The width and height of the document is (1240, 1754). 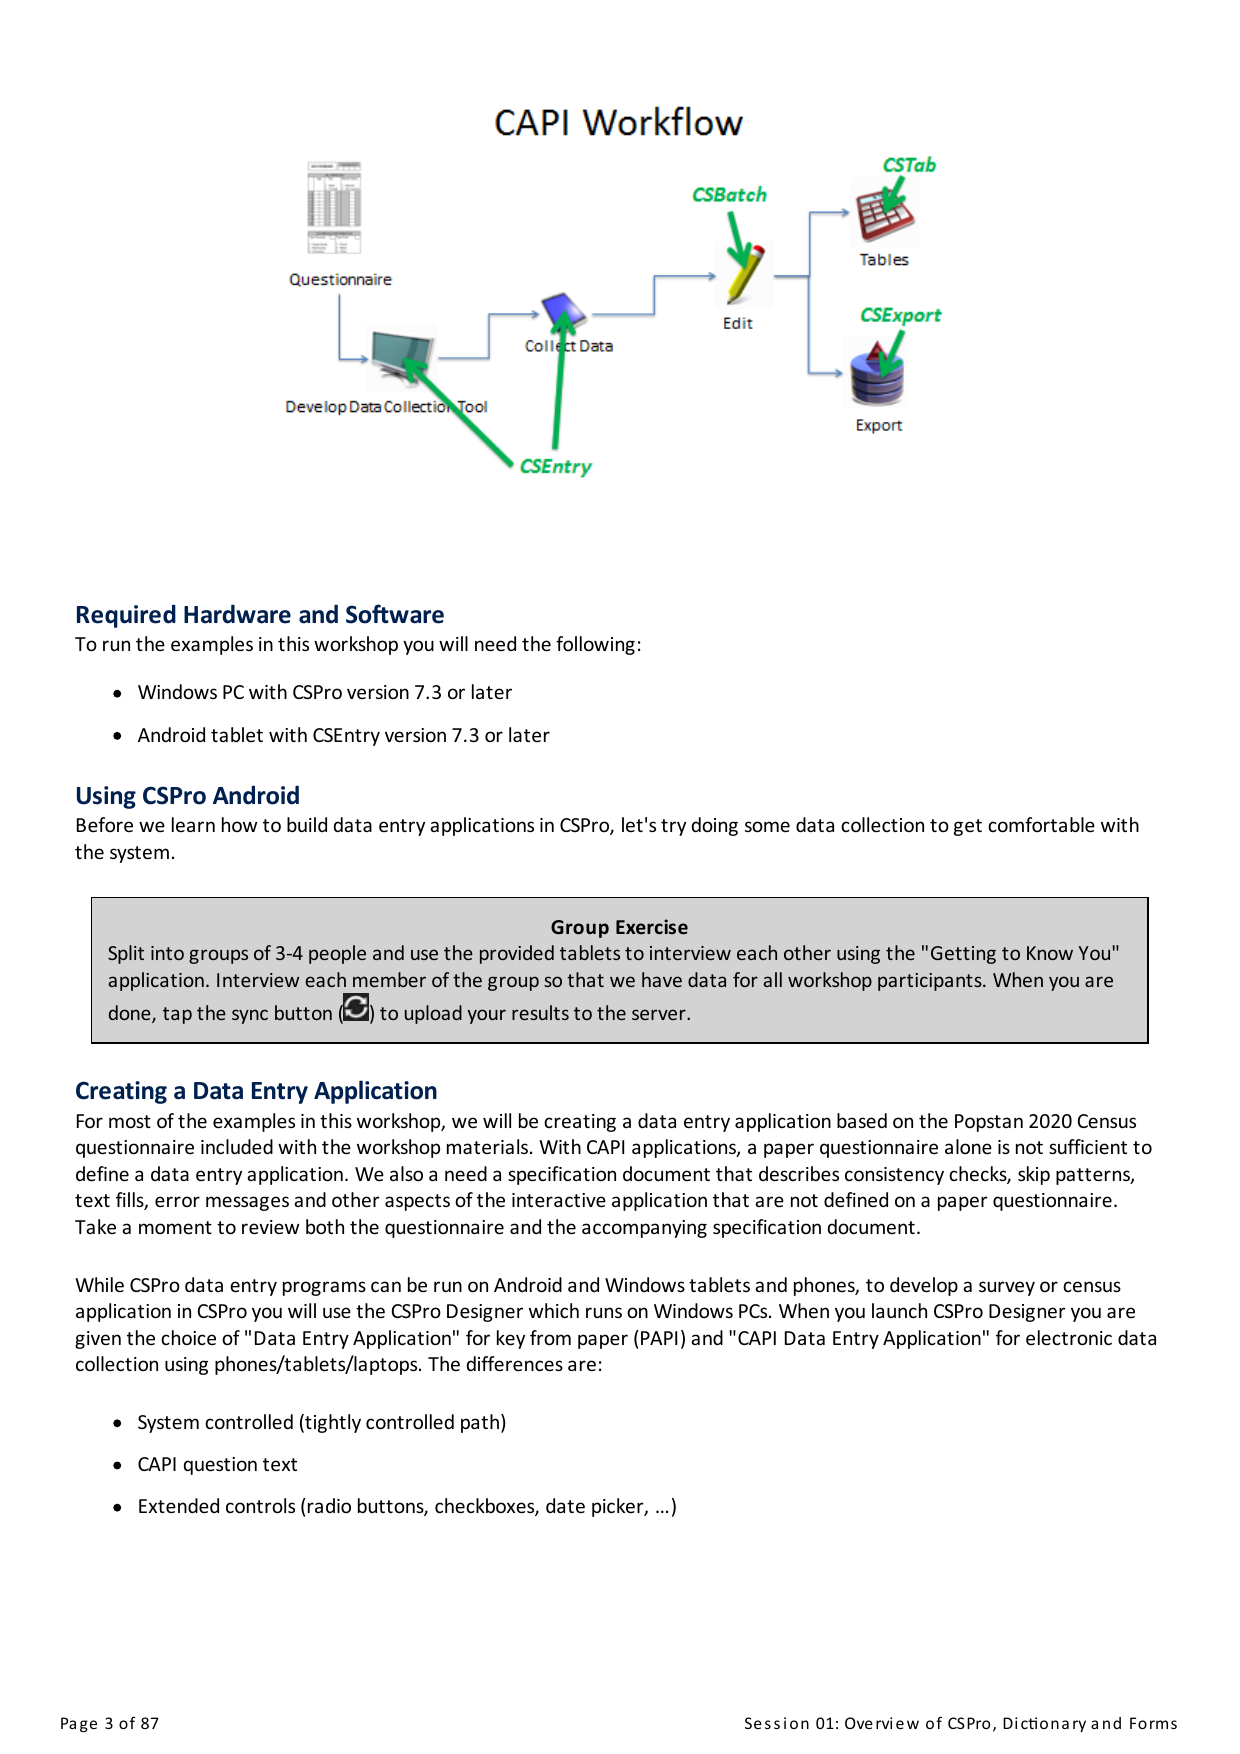 What do you see at coordinates (481, 1423) in the document?
I see `path` at bounding box center [481, 1423].
